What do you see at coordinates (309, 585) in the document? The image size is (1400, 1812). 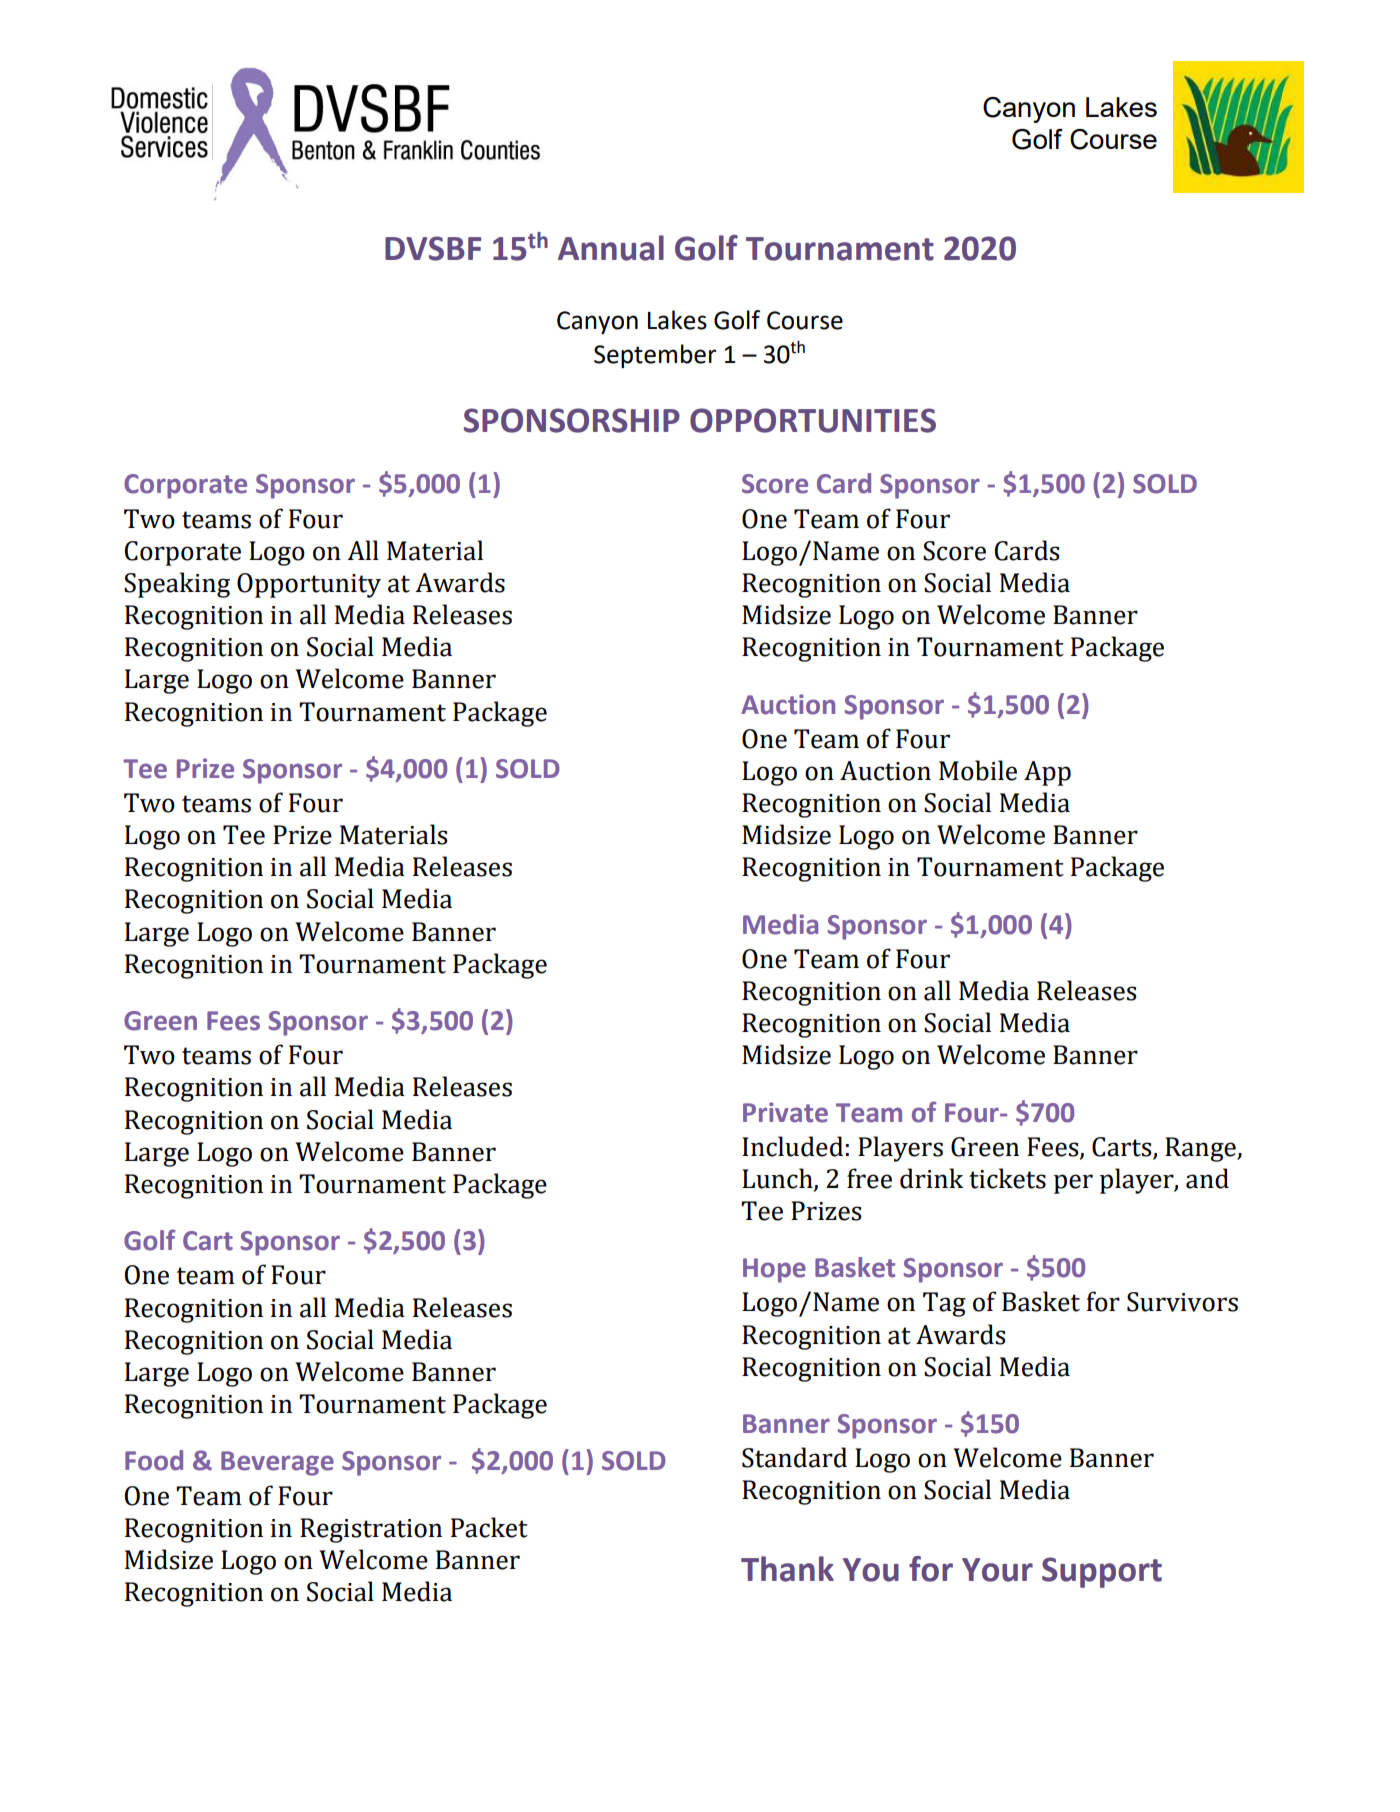 I see `Opportunity` at bounding box center [309, 585].
